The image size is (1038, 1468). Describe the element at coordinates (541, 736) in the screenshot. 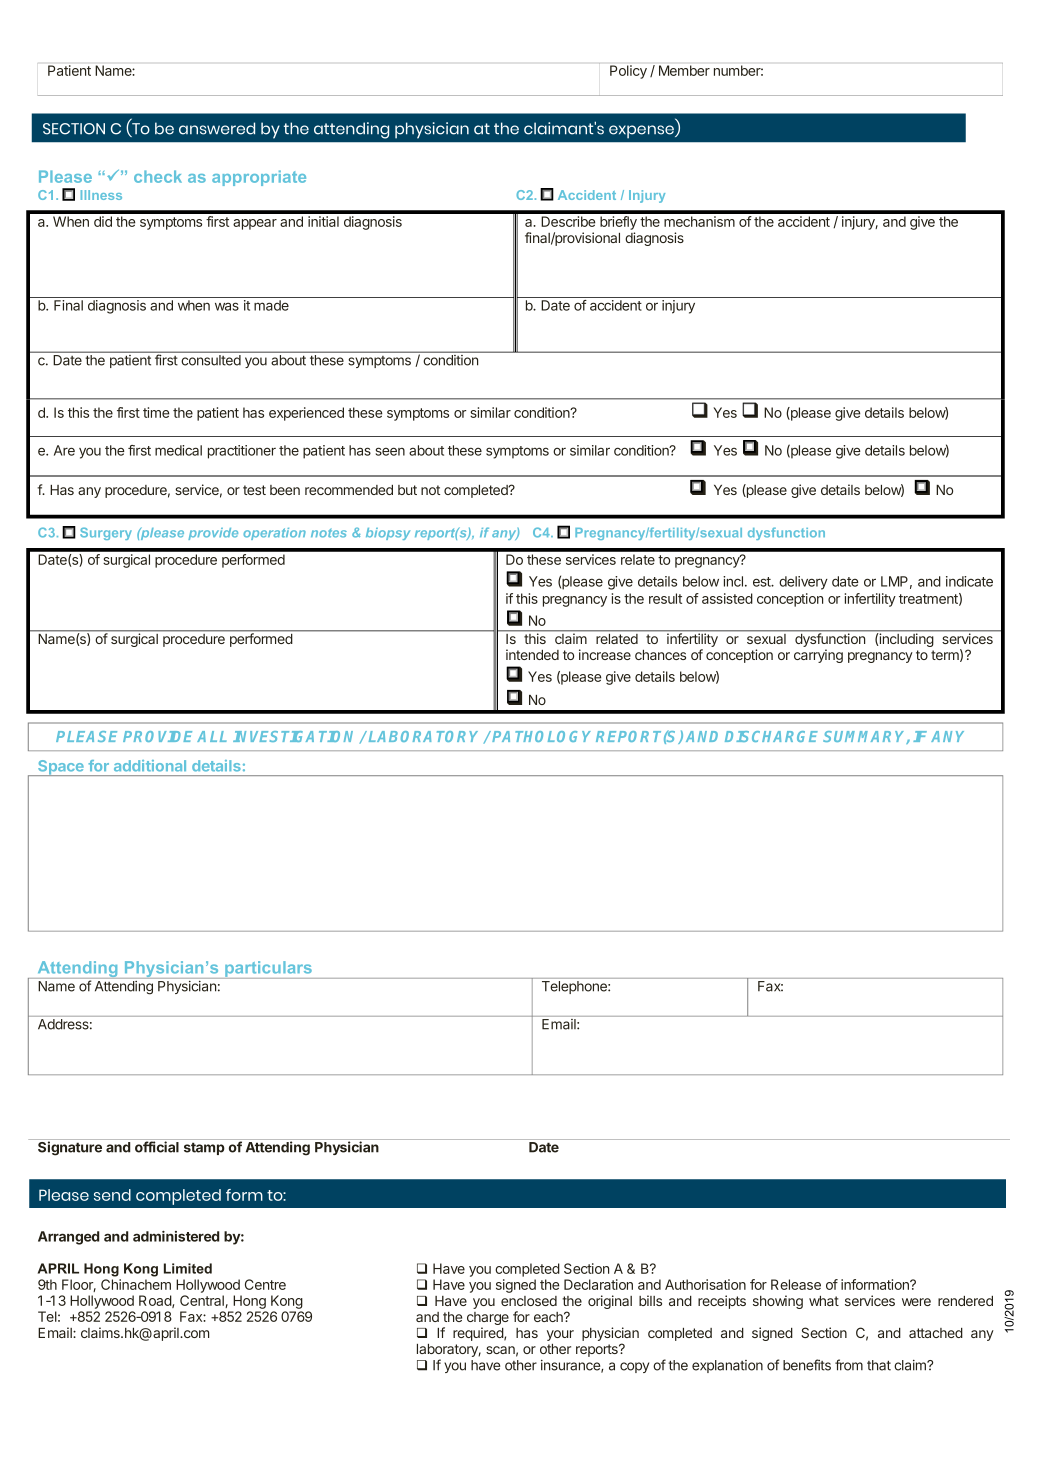

I see `PATHOLOGY` at that location.
